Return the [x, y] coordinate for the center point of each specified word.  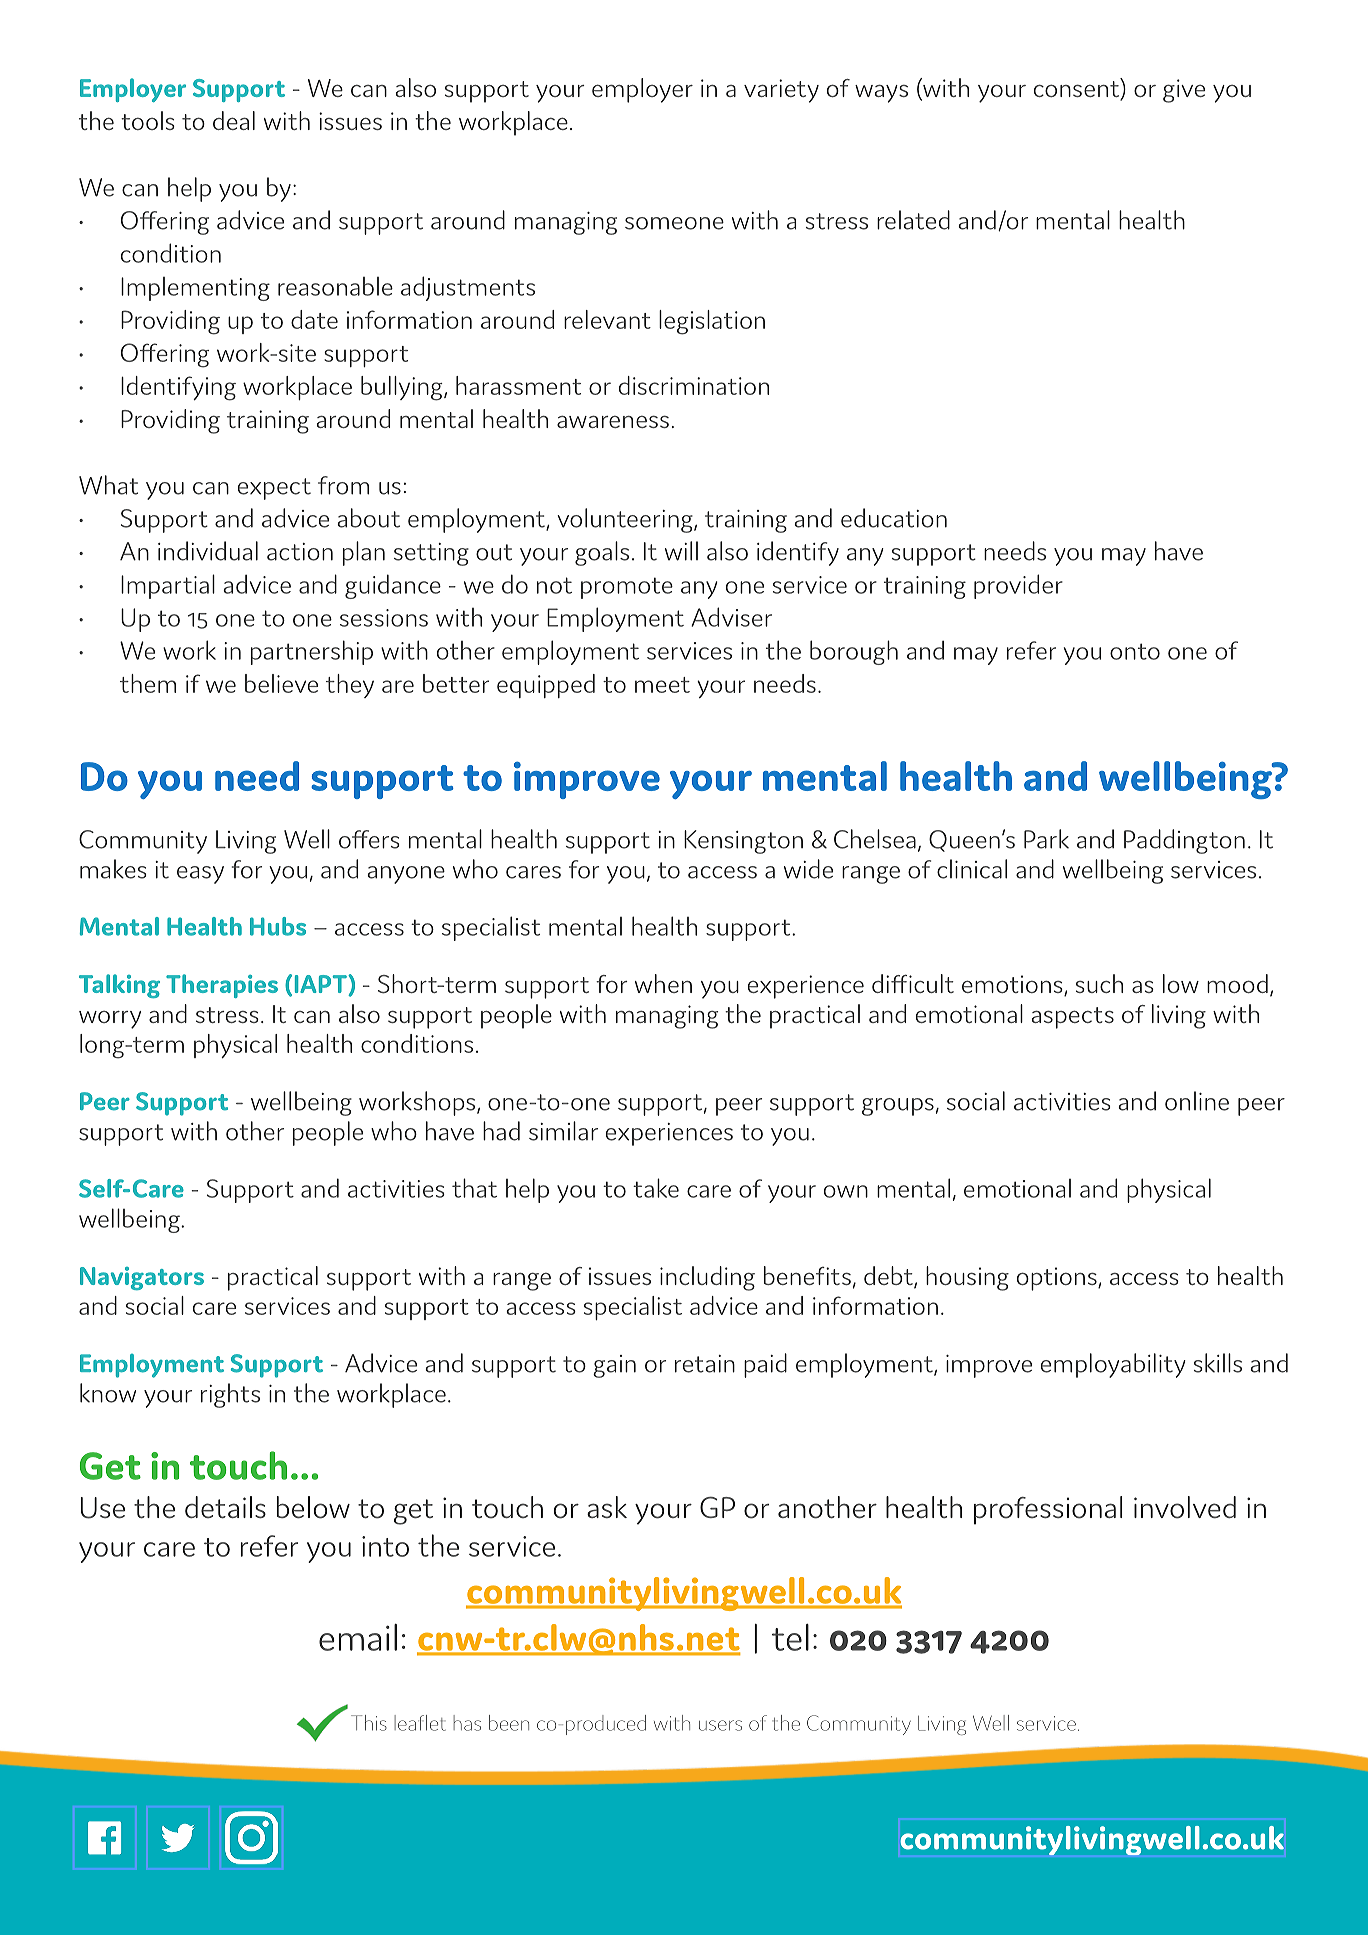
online [1197, 1101]
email [358, 1637]
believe [281, 683]
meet [662, 685]
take [656, 1188]
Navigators [142, 1278]
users [720, 1725]
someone [674, 223]
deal [234, 120]
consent [1077, 90]
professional [1048, 1510]
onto [1135, 651]
